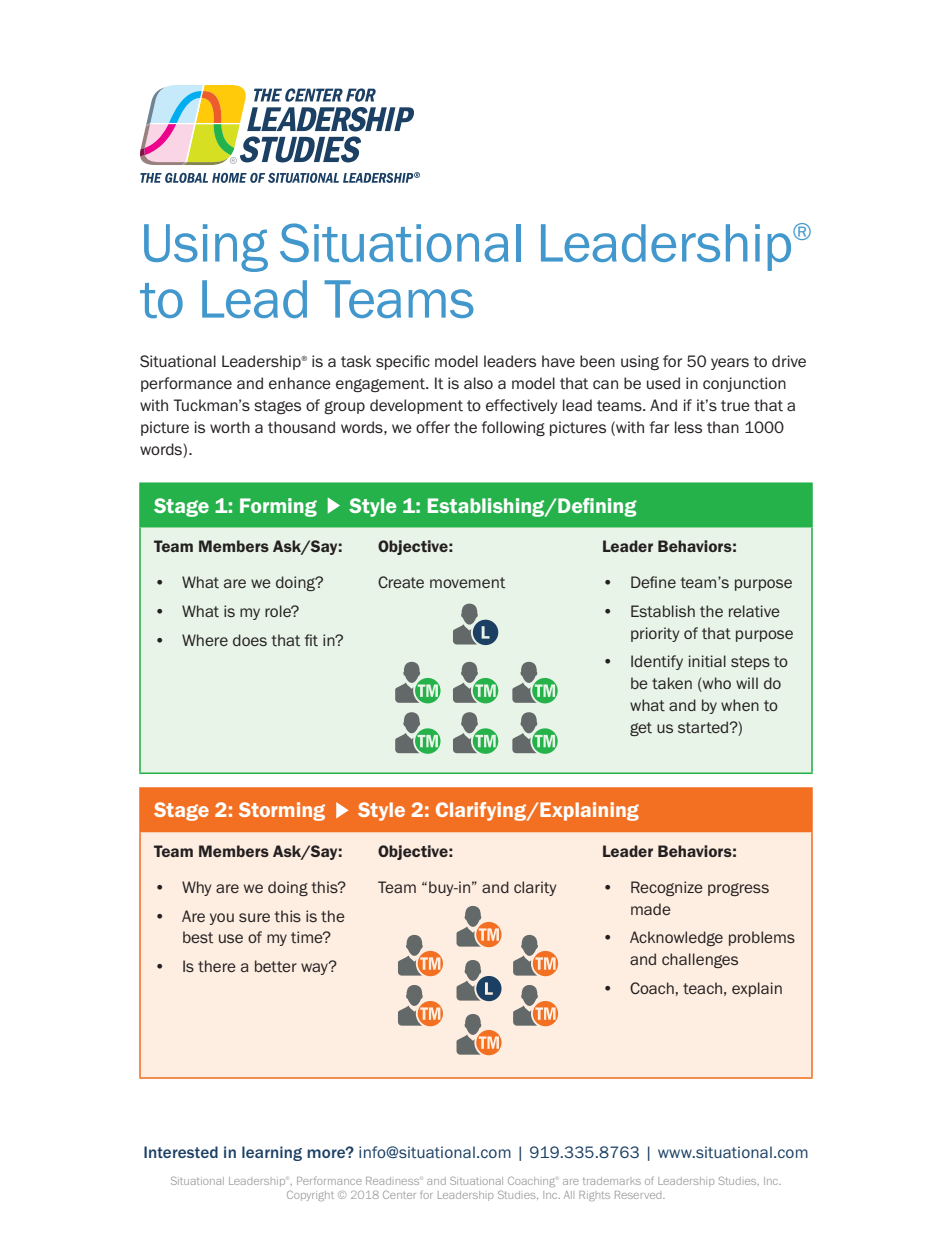 The width and height of the screenshot is (952, 1233). What do you see at coordinates (300, 383) in the screenshot?
I see `enhance` at bounding box center [300, 383].
